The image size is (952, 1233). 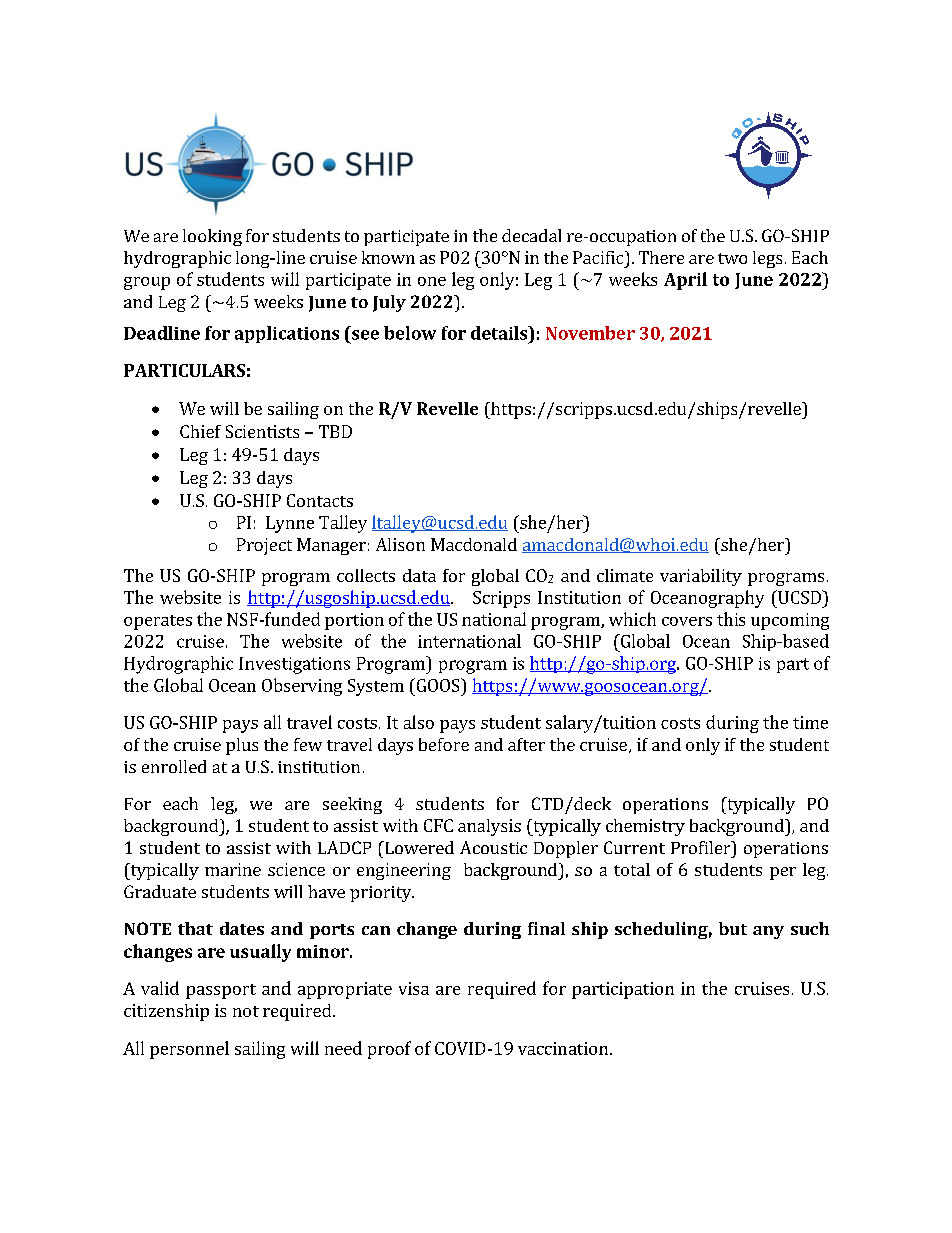 What do you see at coordinates (701, 577) in the screenshot?
I see `variability` at bounding box center [701, 577].
